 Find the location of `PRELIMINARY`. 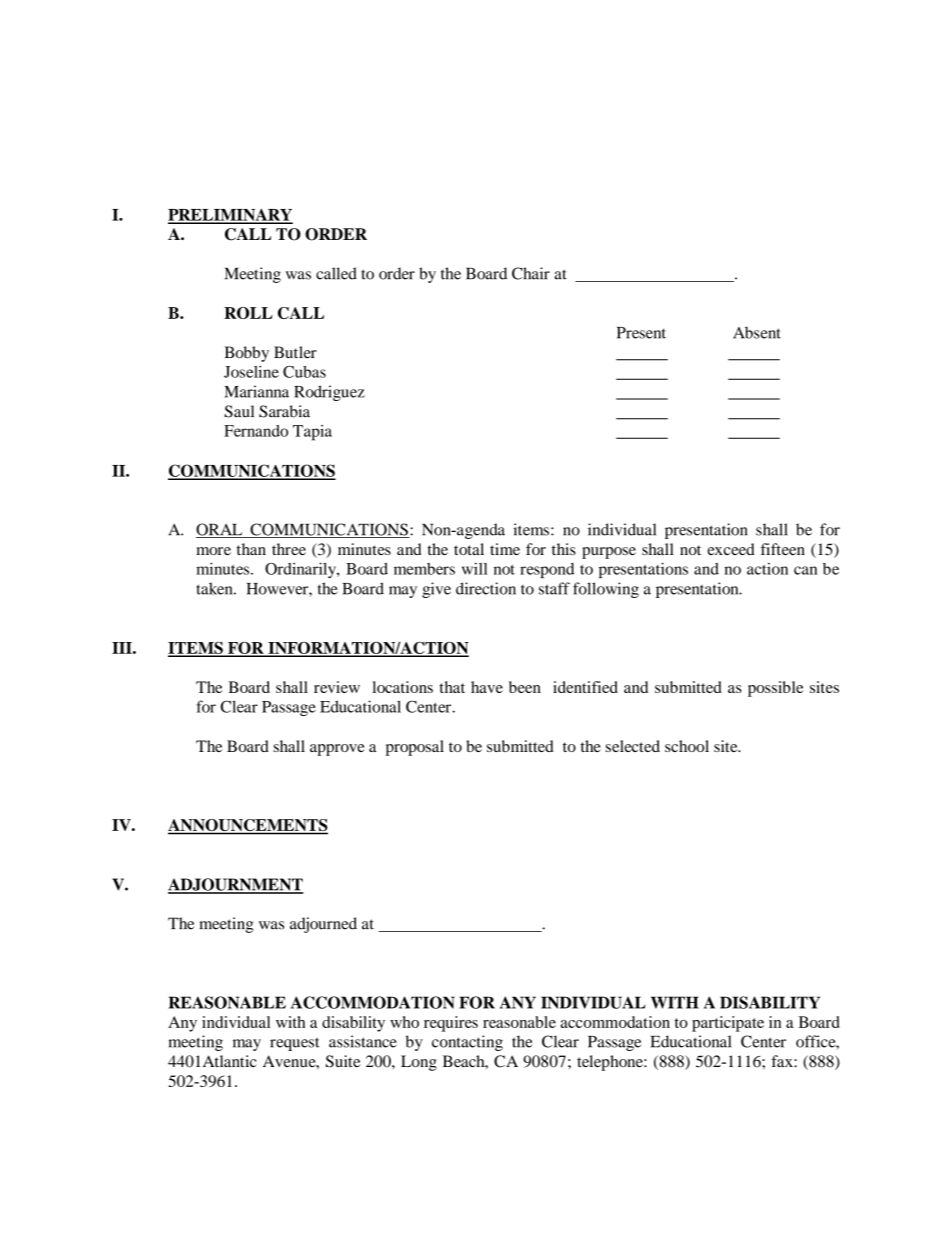

PRELIMINARY is located at coordinates (230, 215).
